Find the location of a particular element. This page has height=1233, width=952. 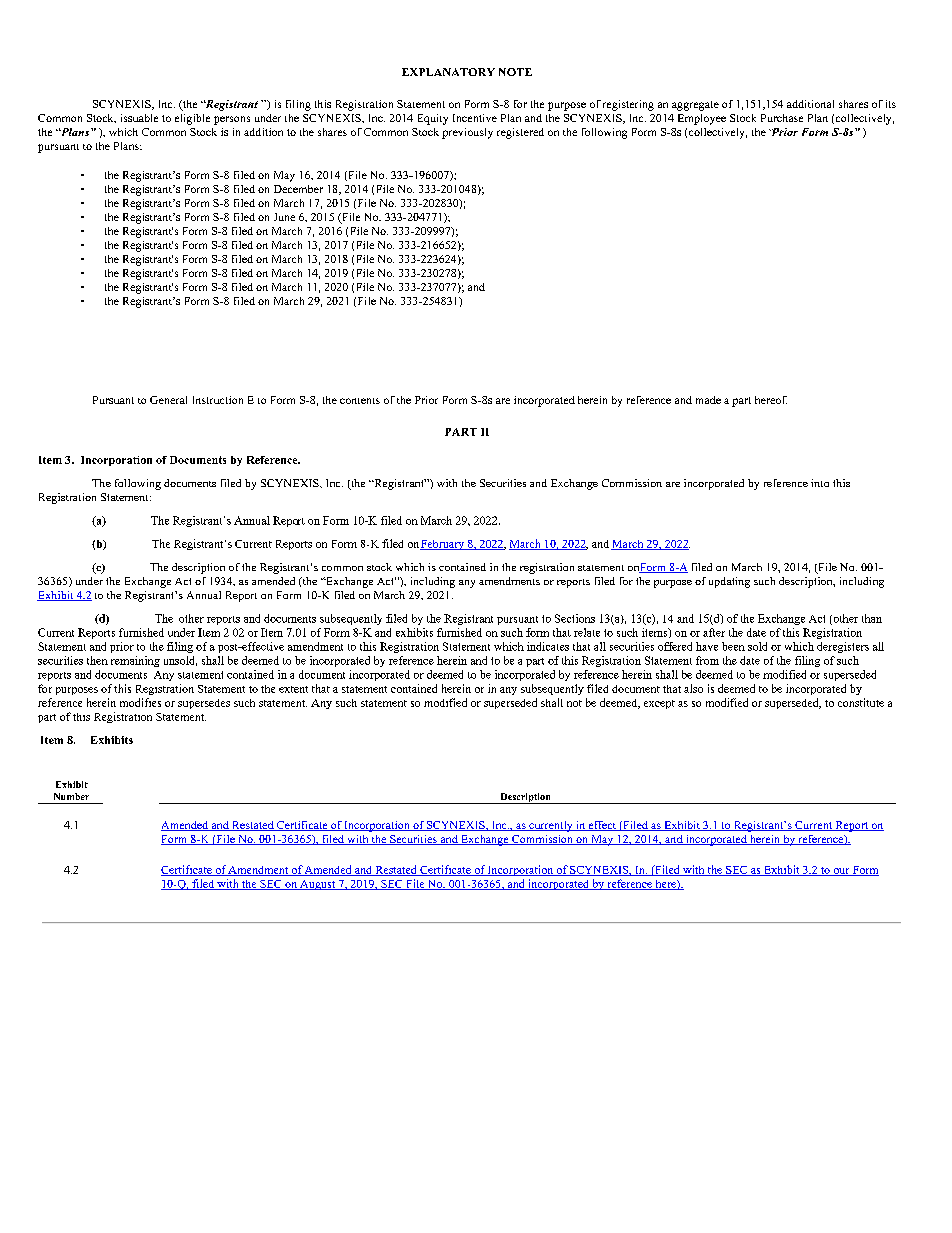

Purchase is located at coordinates (782, 118).
